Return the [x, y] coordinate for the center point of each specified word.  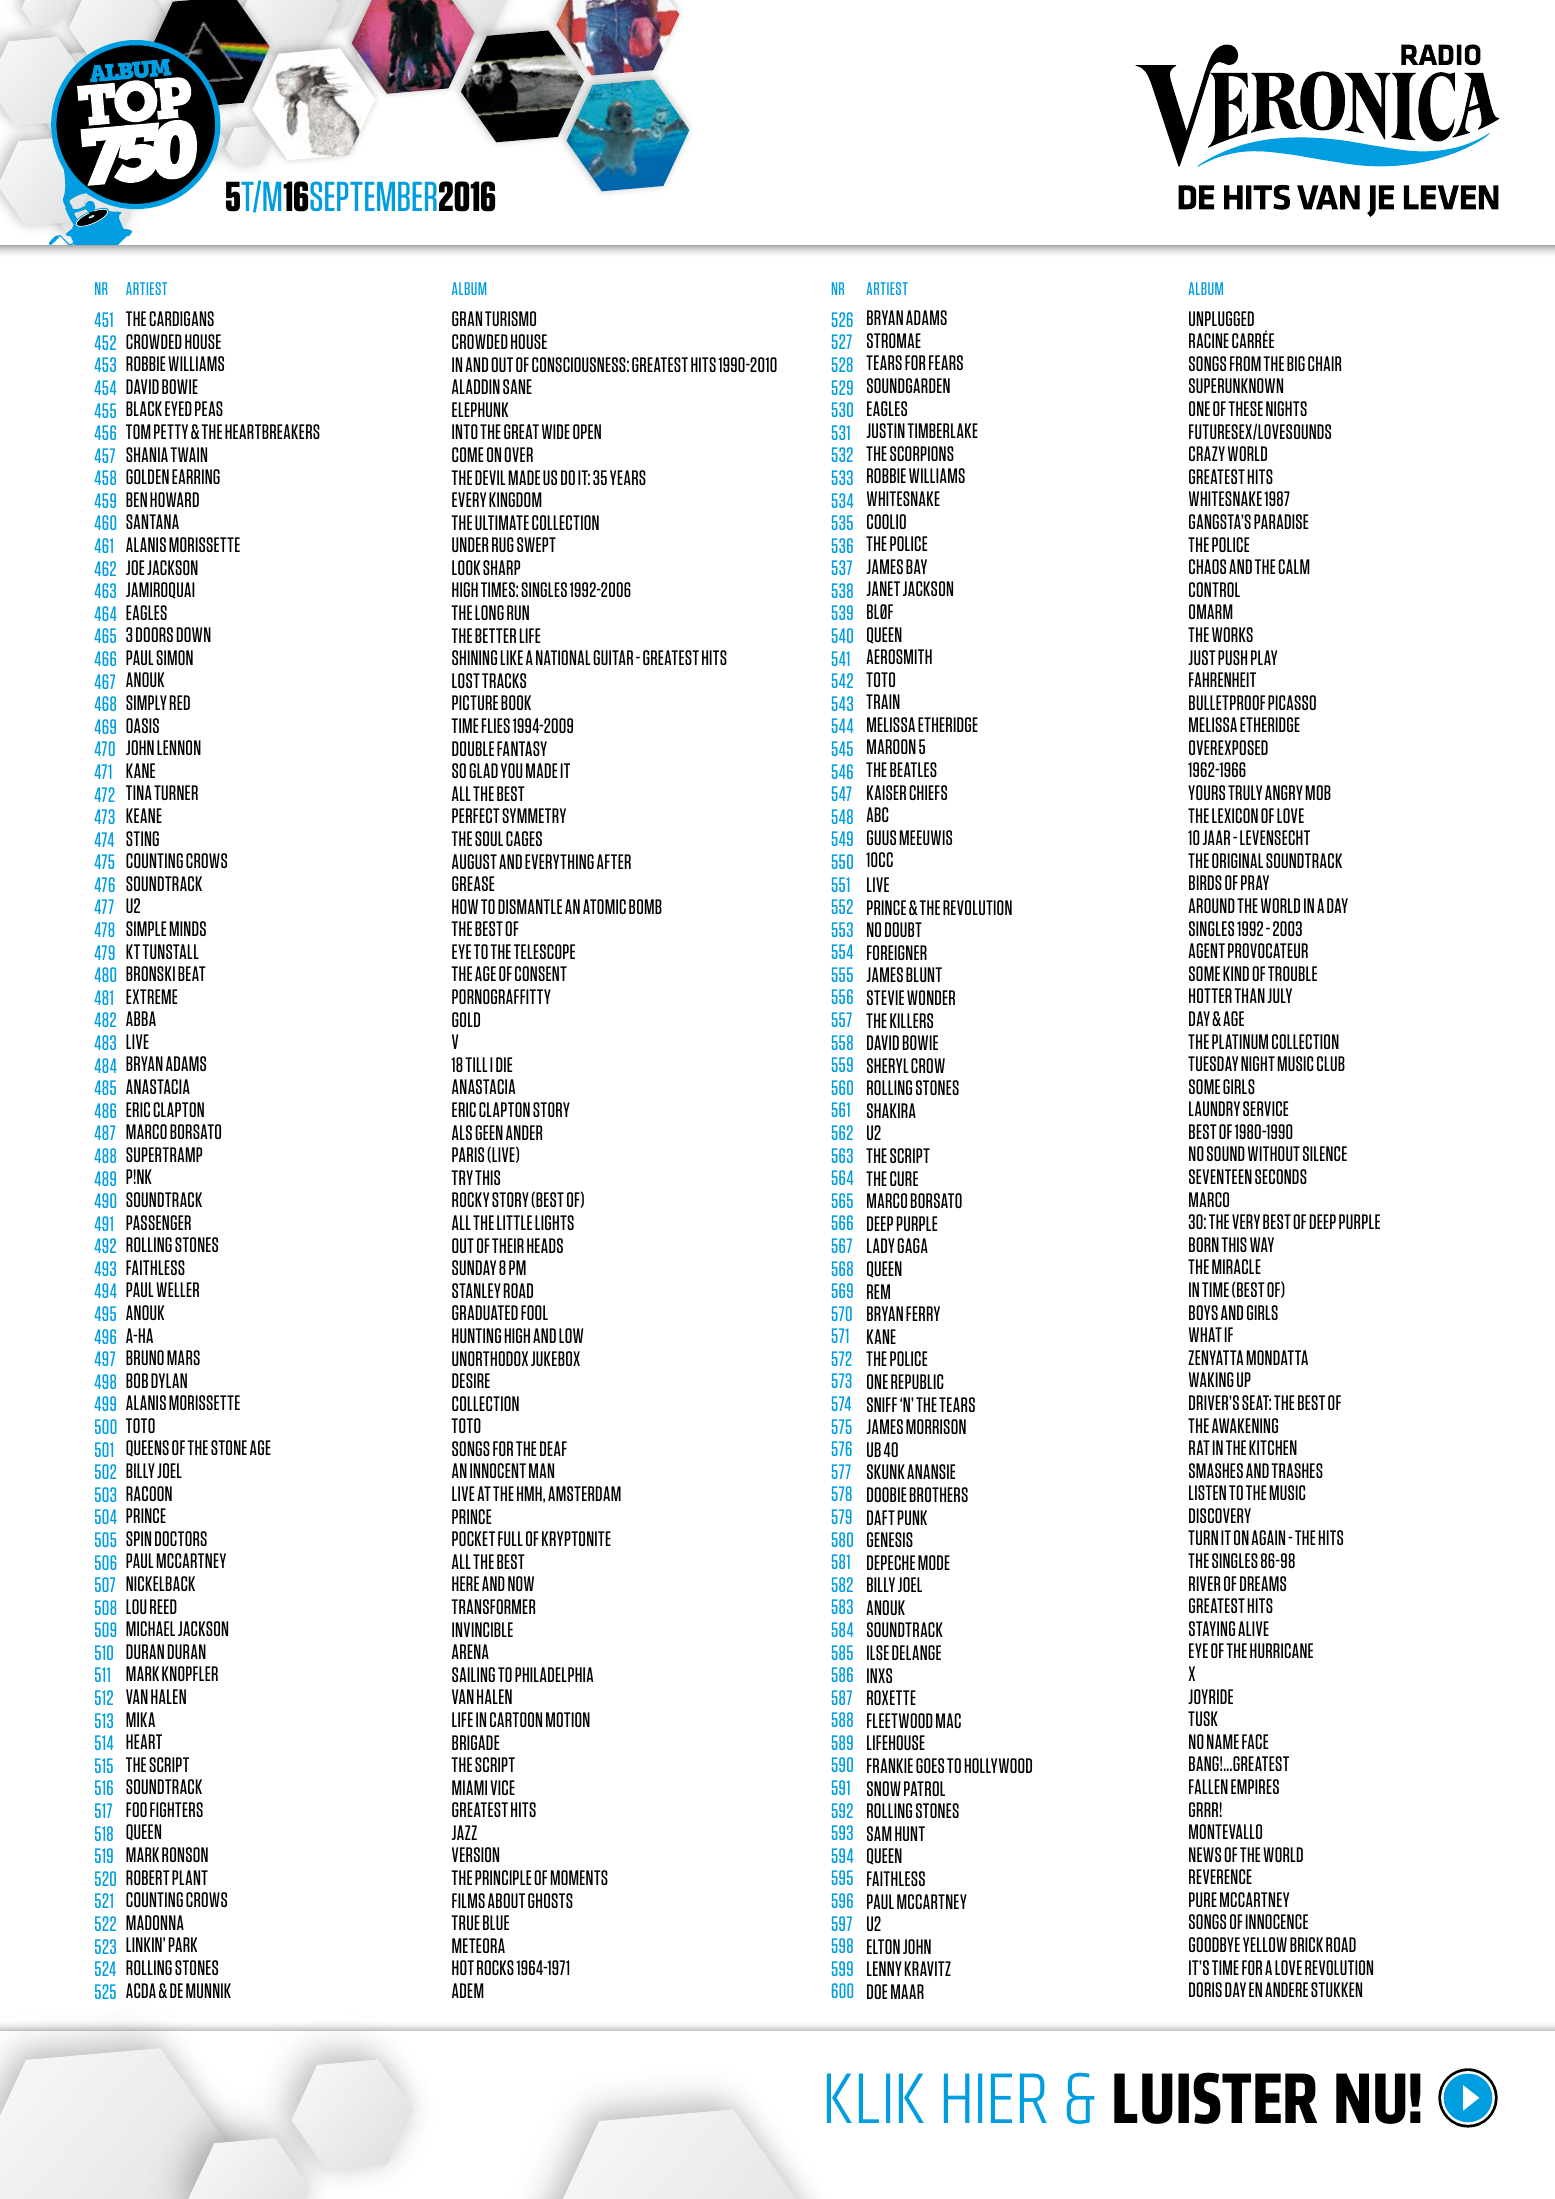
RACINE [1209, 340]
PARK [182, 1944]
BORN [1204, 1244]
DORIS [1205, 1989]
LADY [881, 1245]
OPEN [587, 431]
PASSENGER [158, 1222]
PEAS [209, 408]
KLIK [875, 2098]
